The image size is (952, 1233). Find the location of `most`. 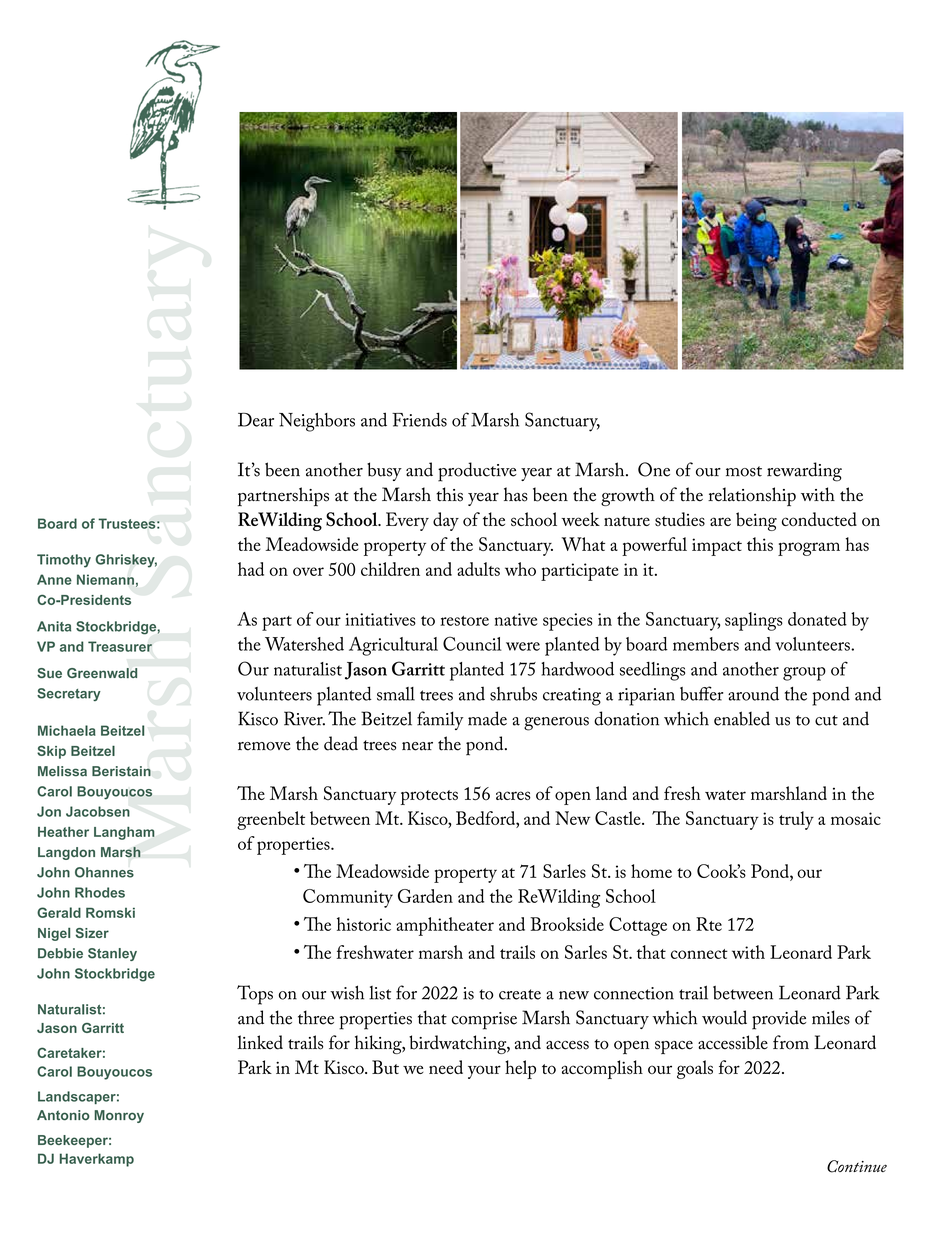

most is located at coordinates (744, 471).
